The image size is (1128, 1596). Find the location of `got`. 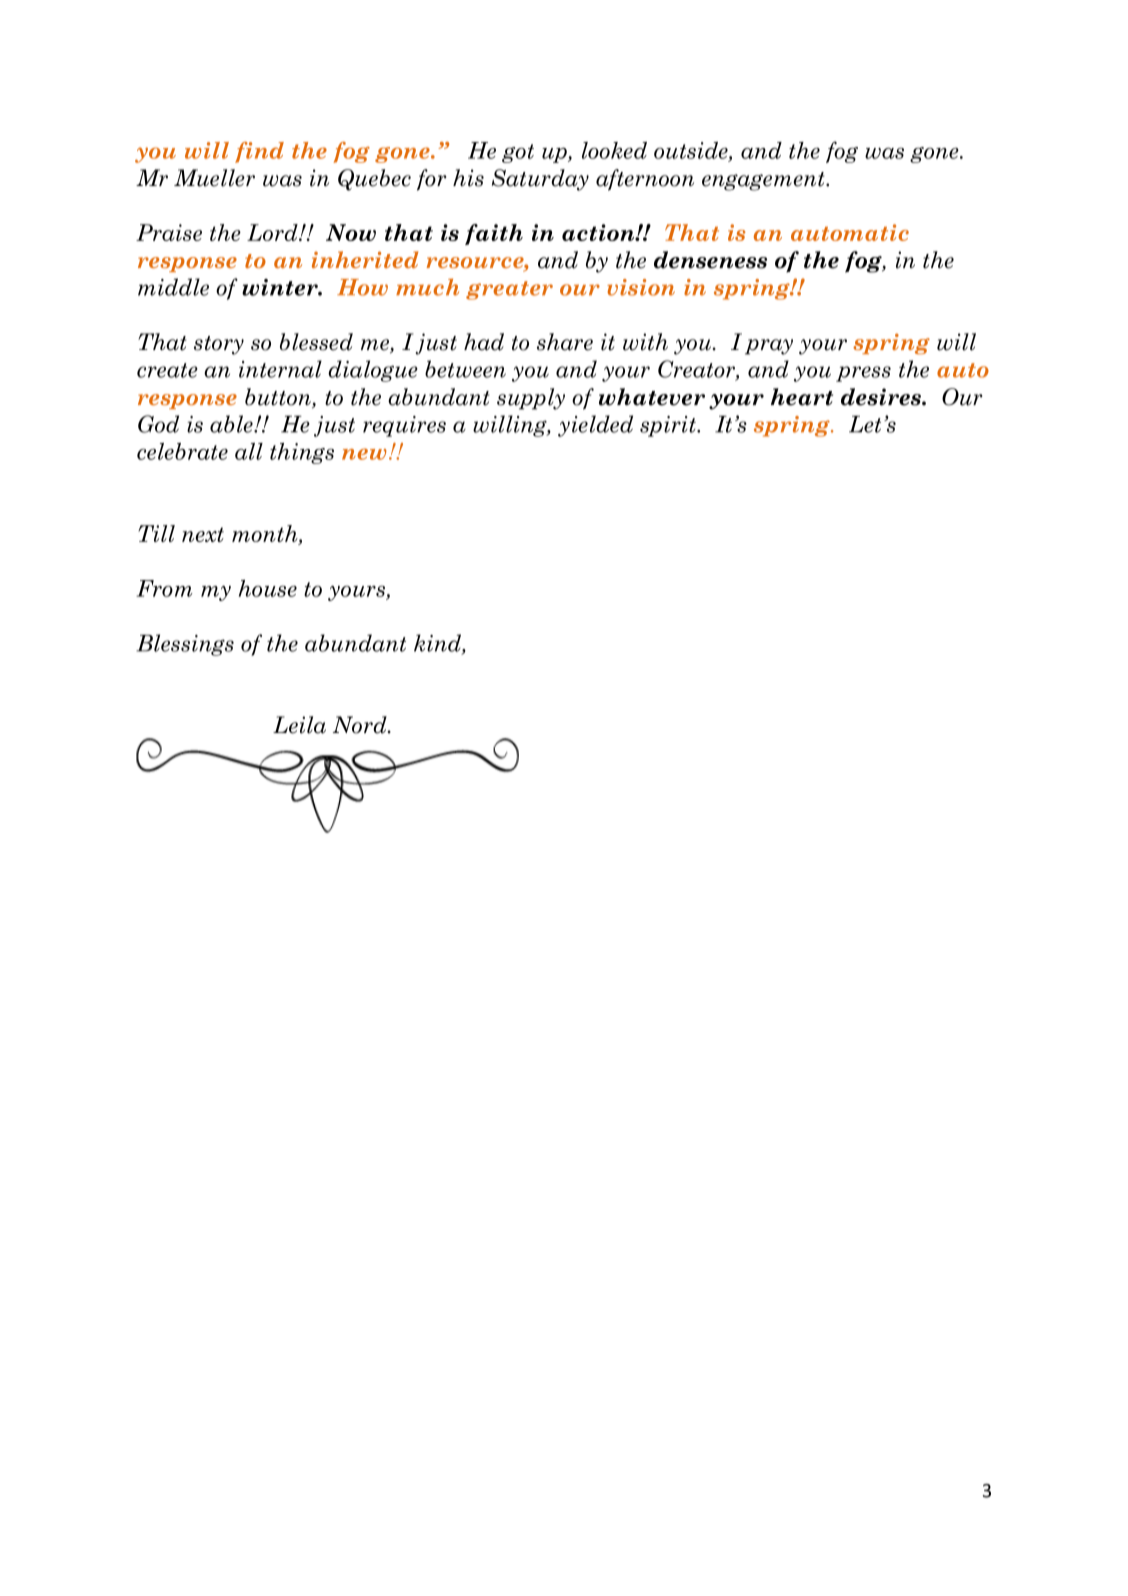

got is located at coordinates (518, 153).
